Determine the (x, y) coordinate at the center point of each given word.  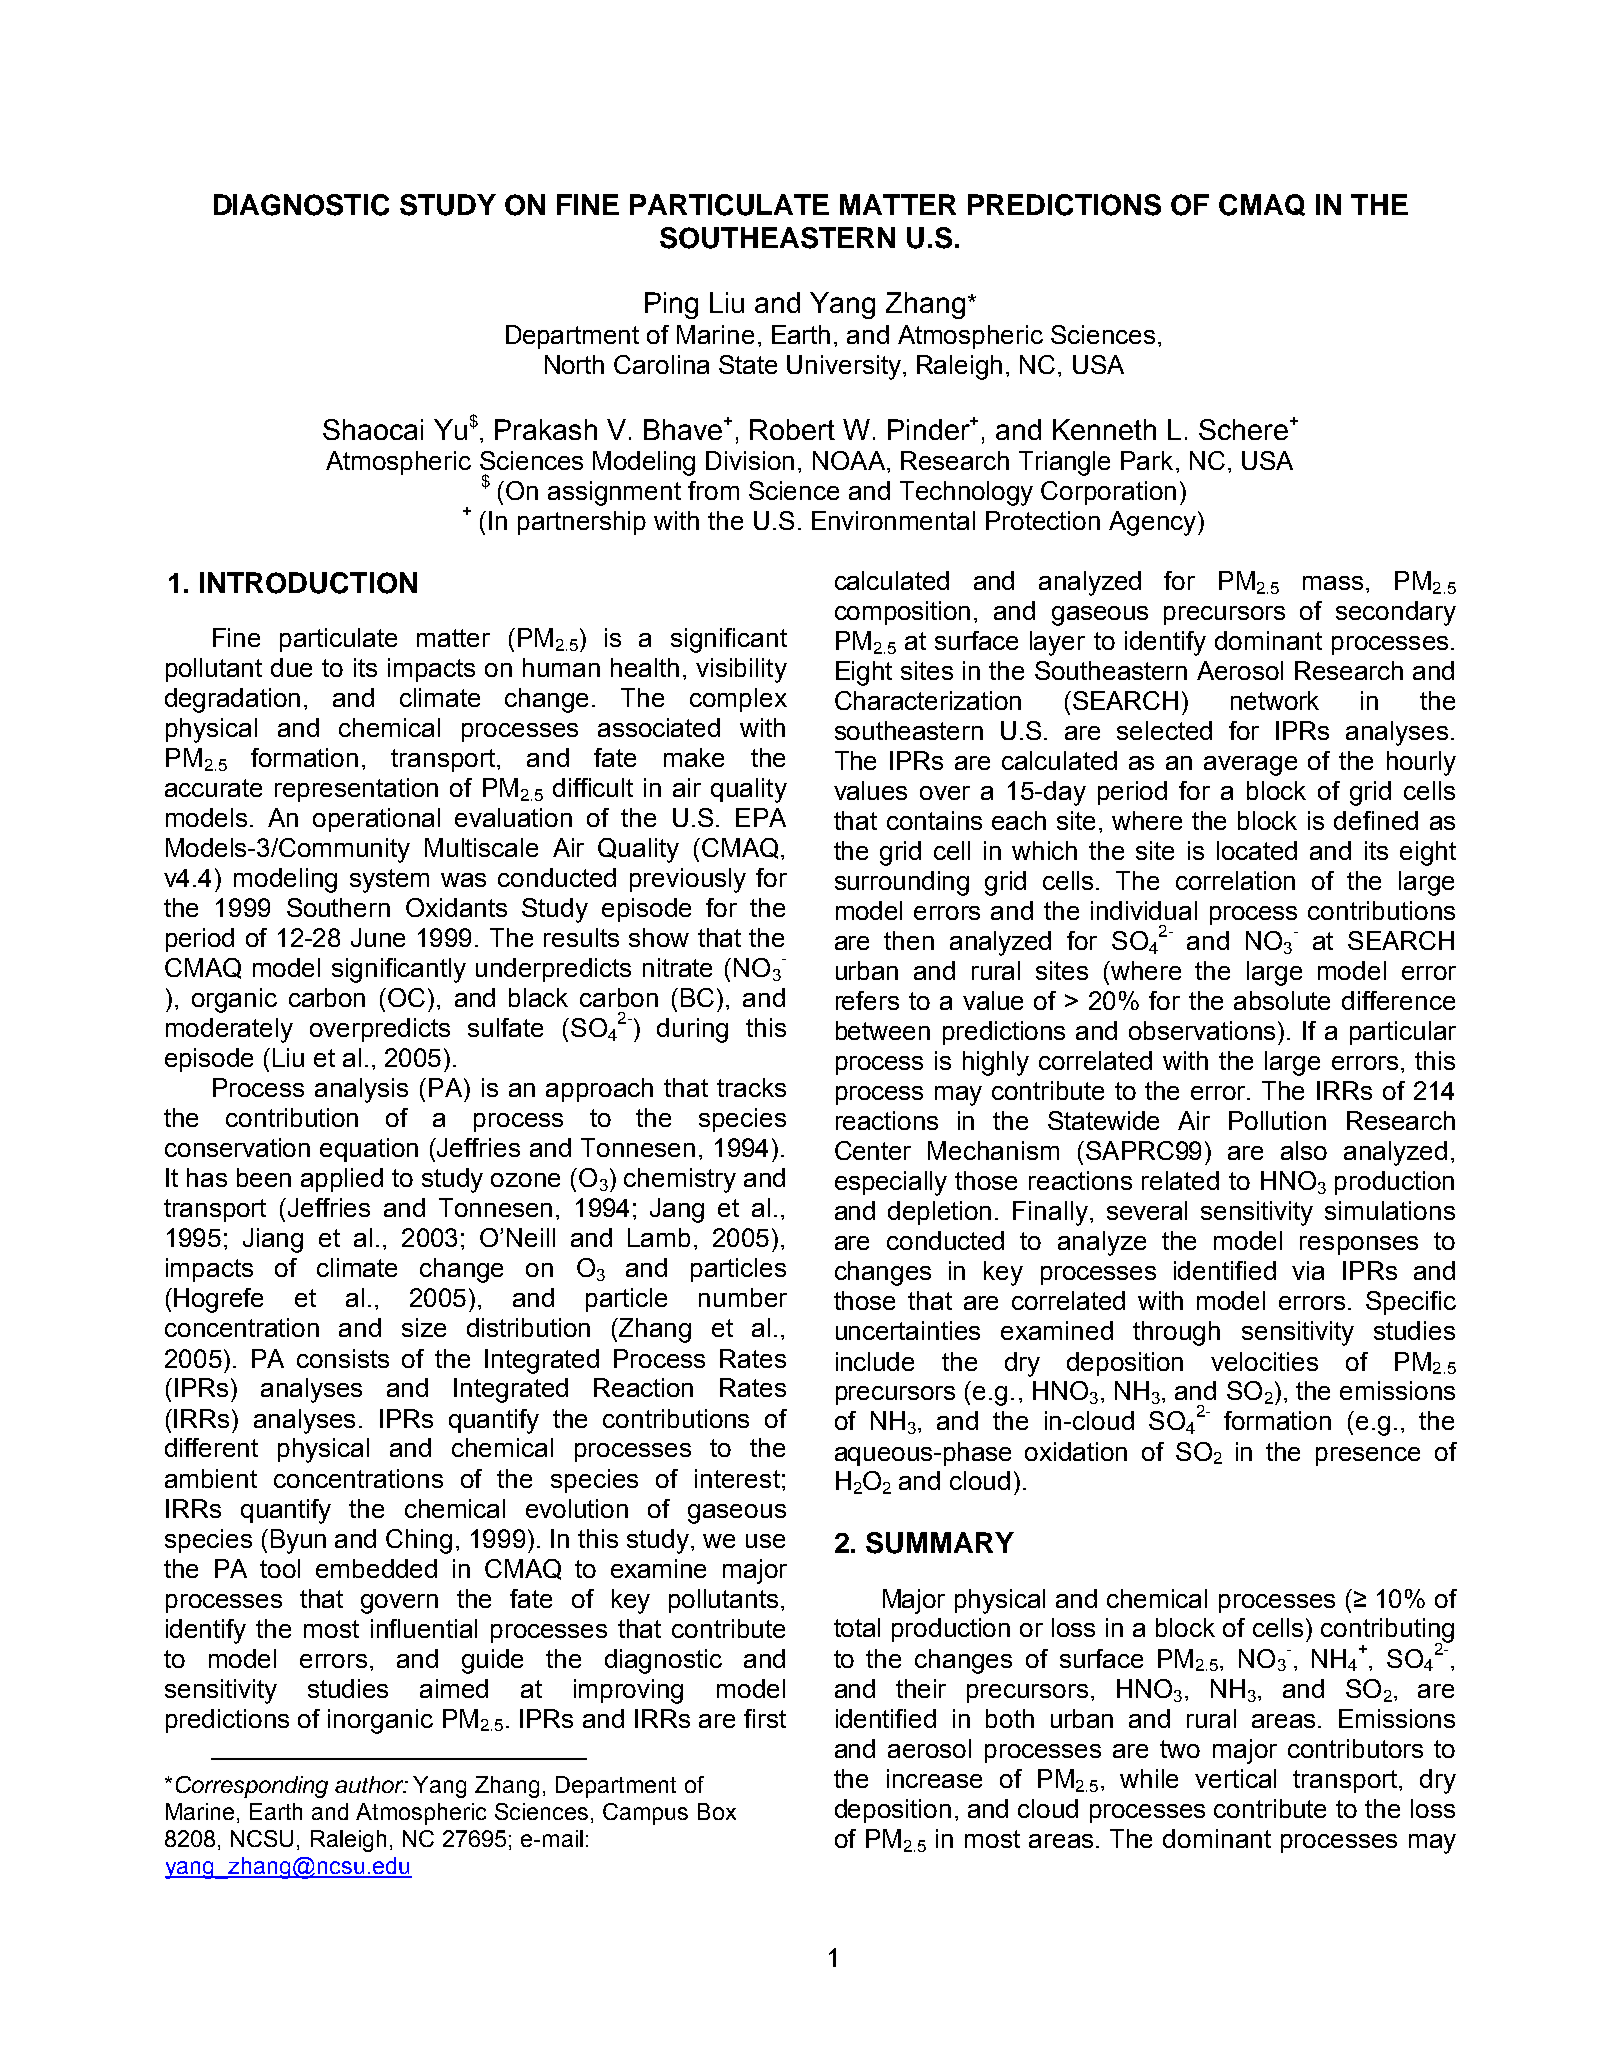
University (844, 367)
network (1275, 700)
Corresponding (252, 1787)
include (875, 1361)
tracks (751, 1087)
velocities (1264, 1361)
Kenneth (1104, 429)
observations (1202, 1030)
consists (343, 1358)
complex (738, 700)
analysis (361, 1090)
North (574, 364)
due (291, 667)
